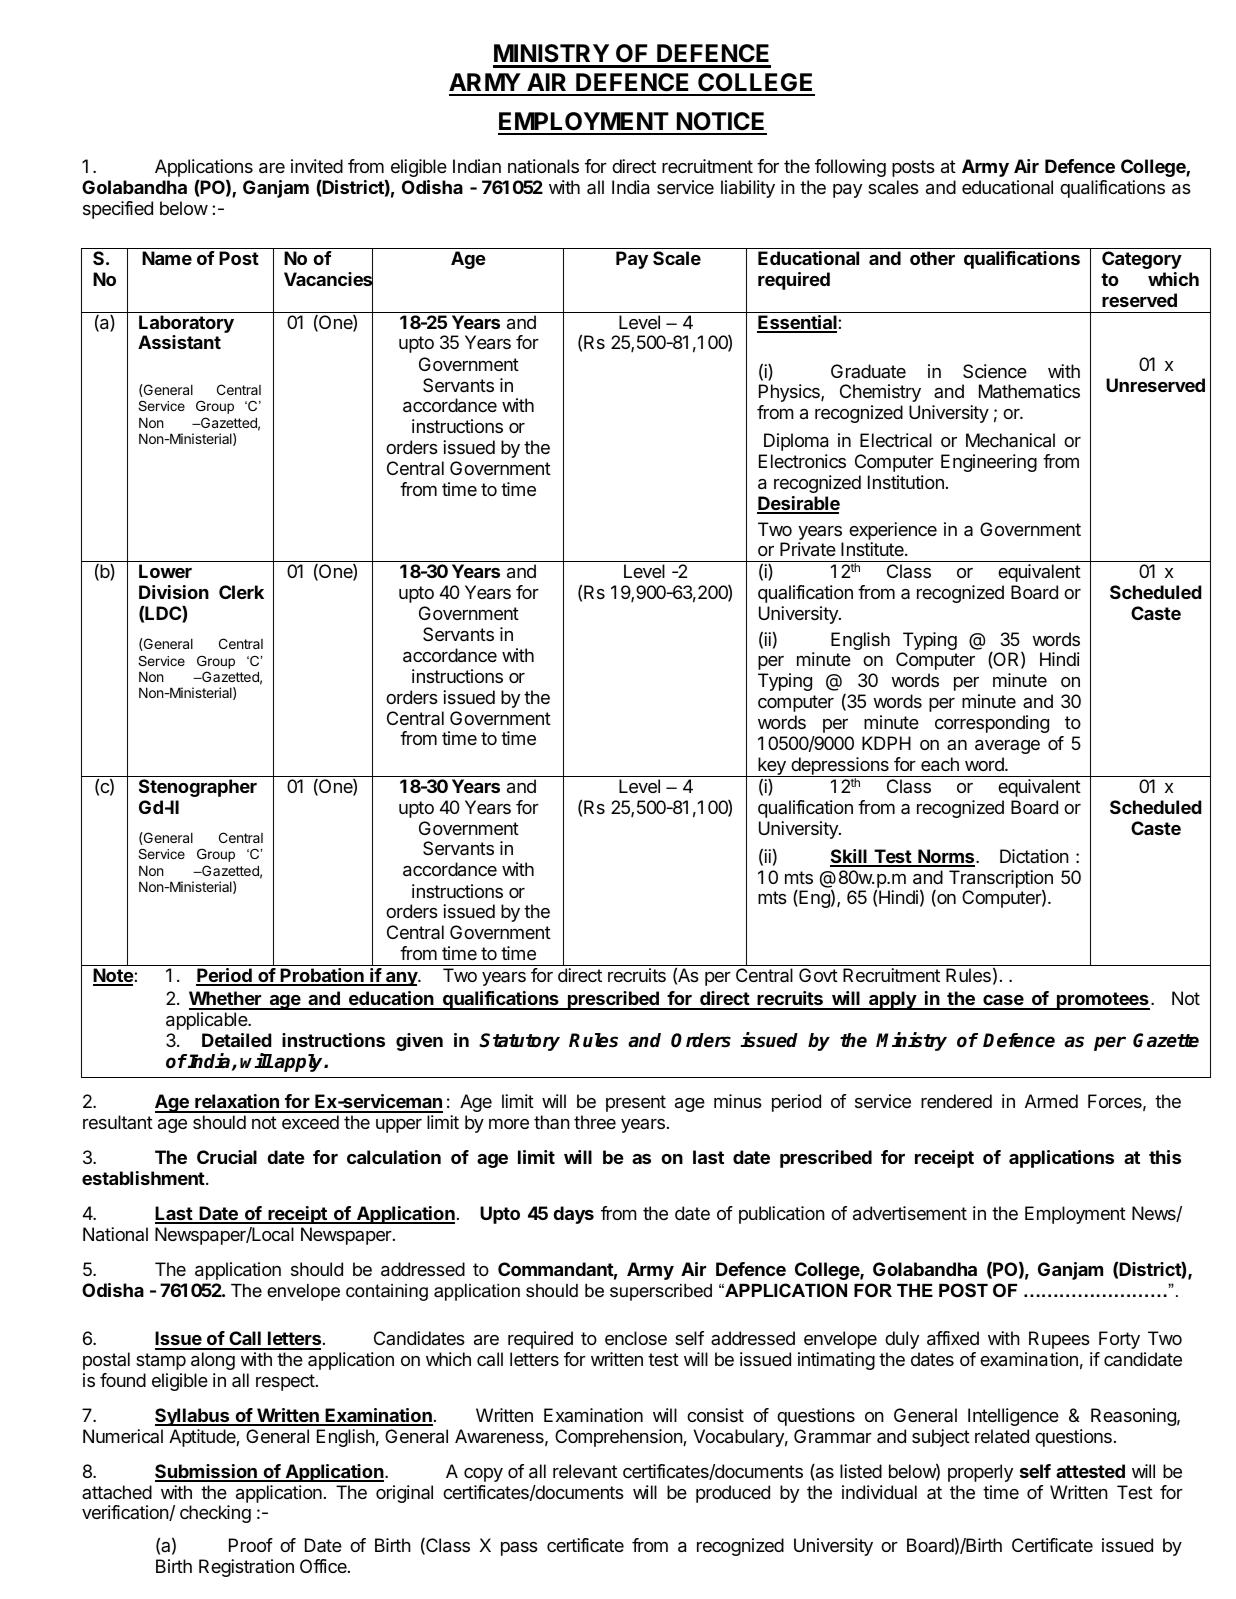 This screenshot has width=1236, height=1599. I want to click on any, so click(401, 979).
